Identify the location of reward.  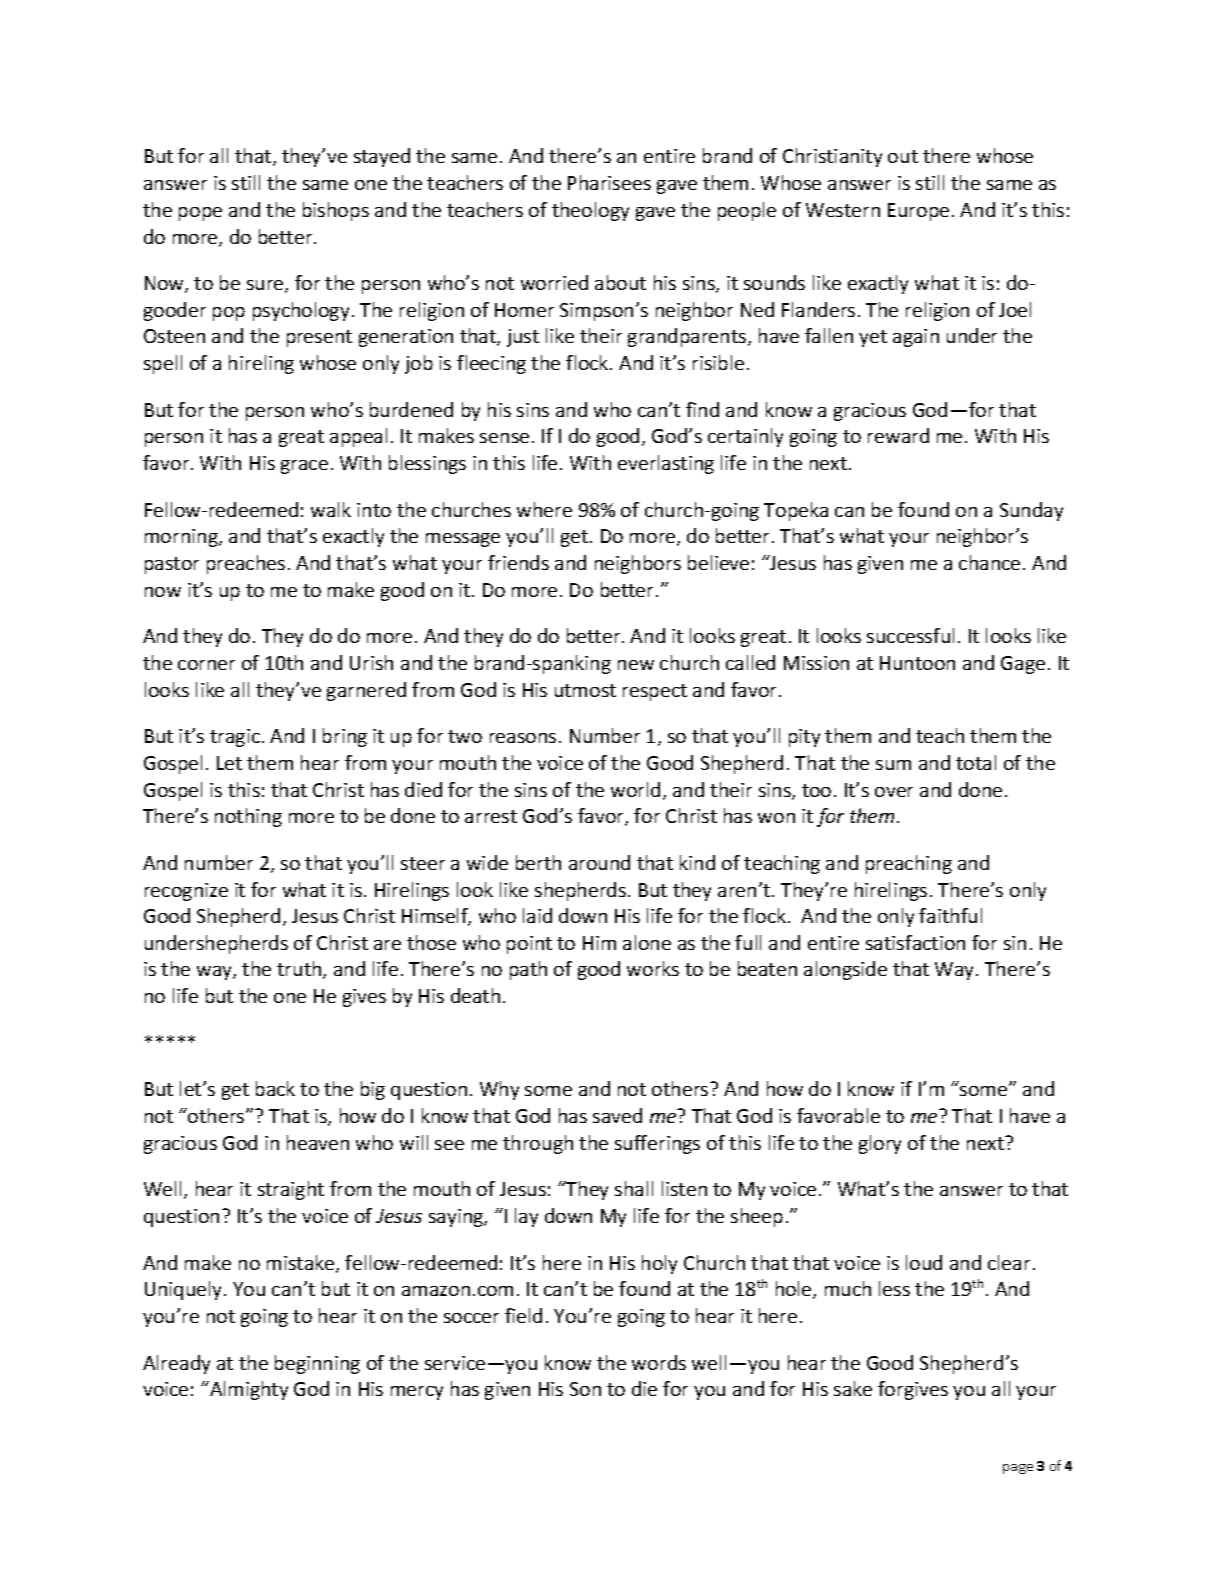
(898, 435).
